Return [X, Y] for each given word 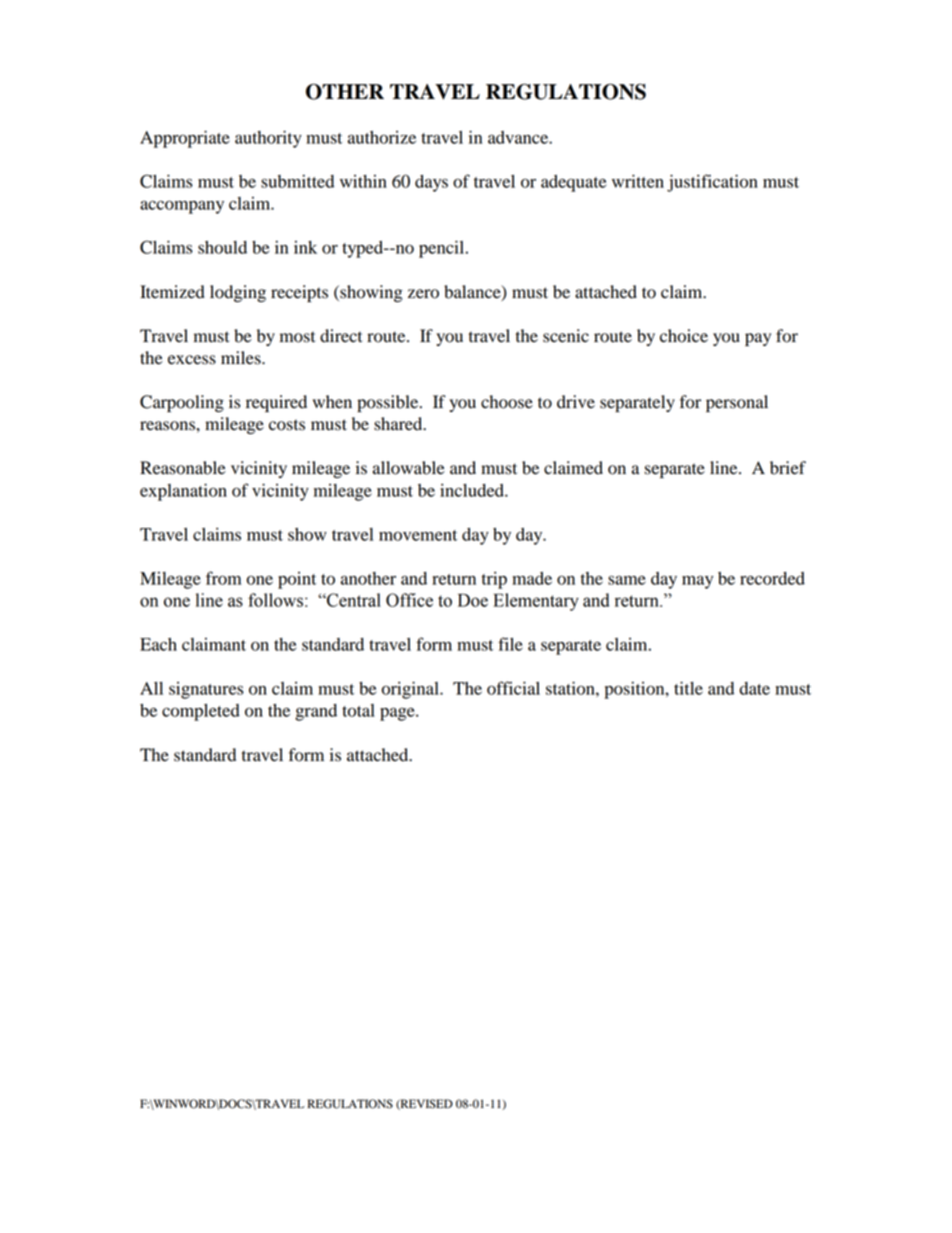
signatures [206, 690]
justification [712, 183]
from [223, 578]
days [431, 183]
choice [684, 336]
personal [737, 403]
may [697, 582]
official [513, 688]
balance [473, 292]
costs [287, 425]
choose [507, 402]
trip [494, 580]
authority [268, 139]
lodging [238, 293]
